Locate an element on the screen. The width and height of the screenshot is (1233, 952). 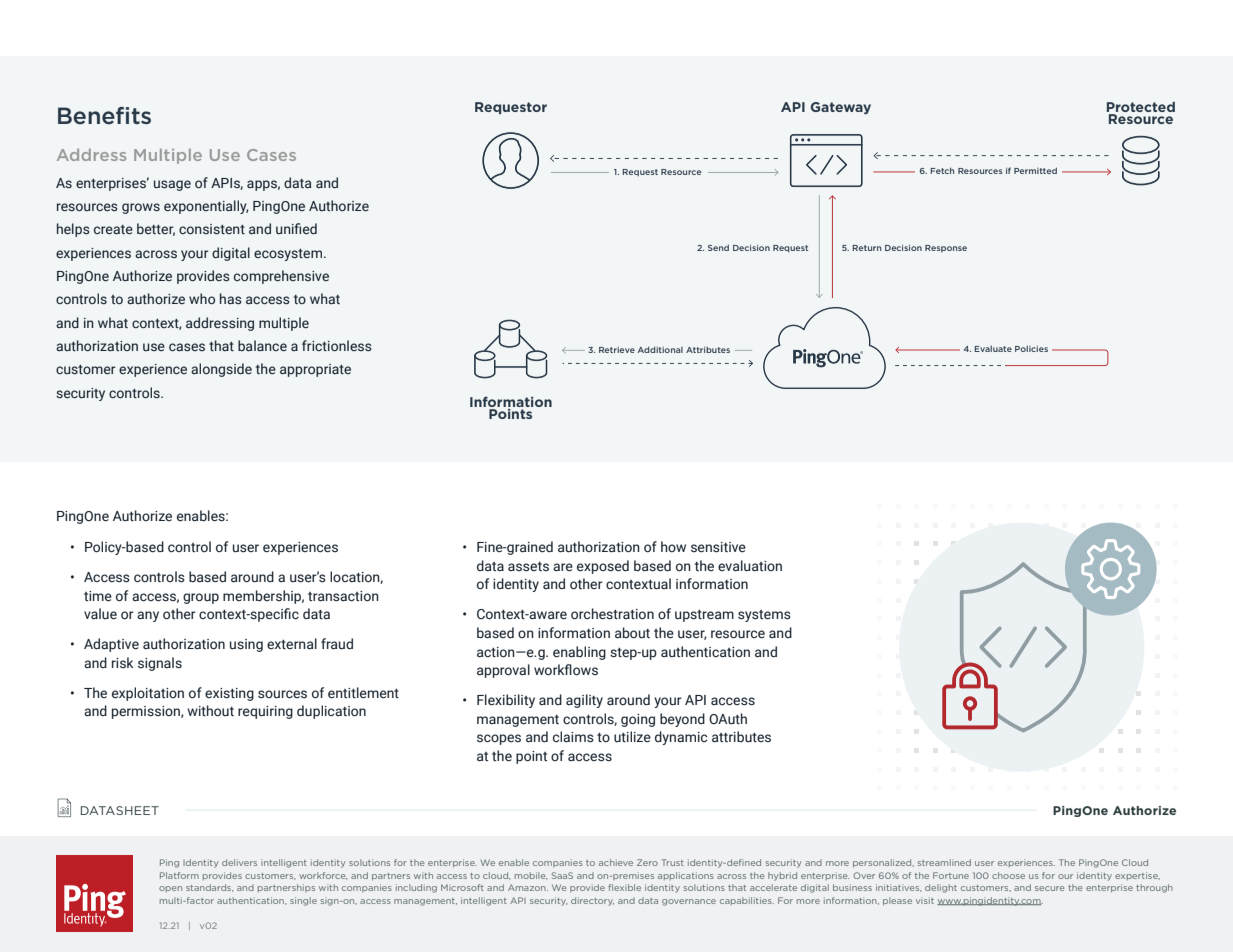
requiring is located at coordinates (265, 712).
